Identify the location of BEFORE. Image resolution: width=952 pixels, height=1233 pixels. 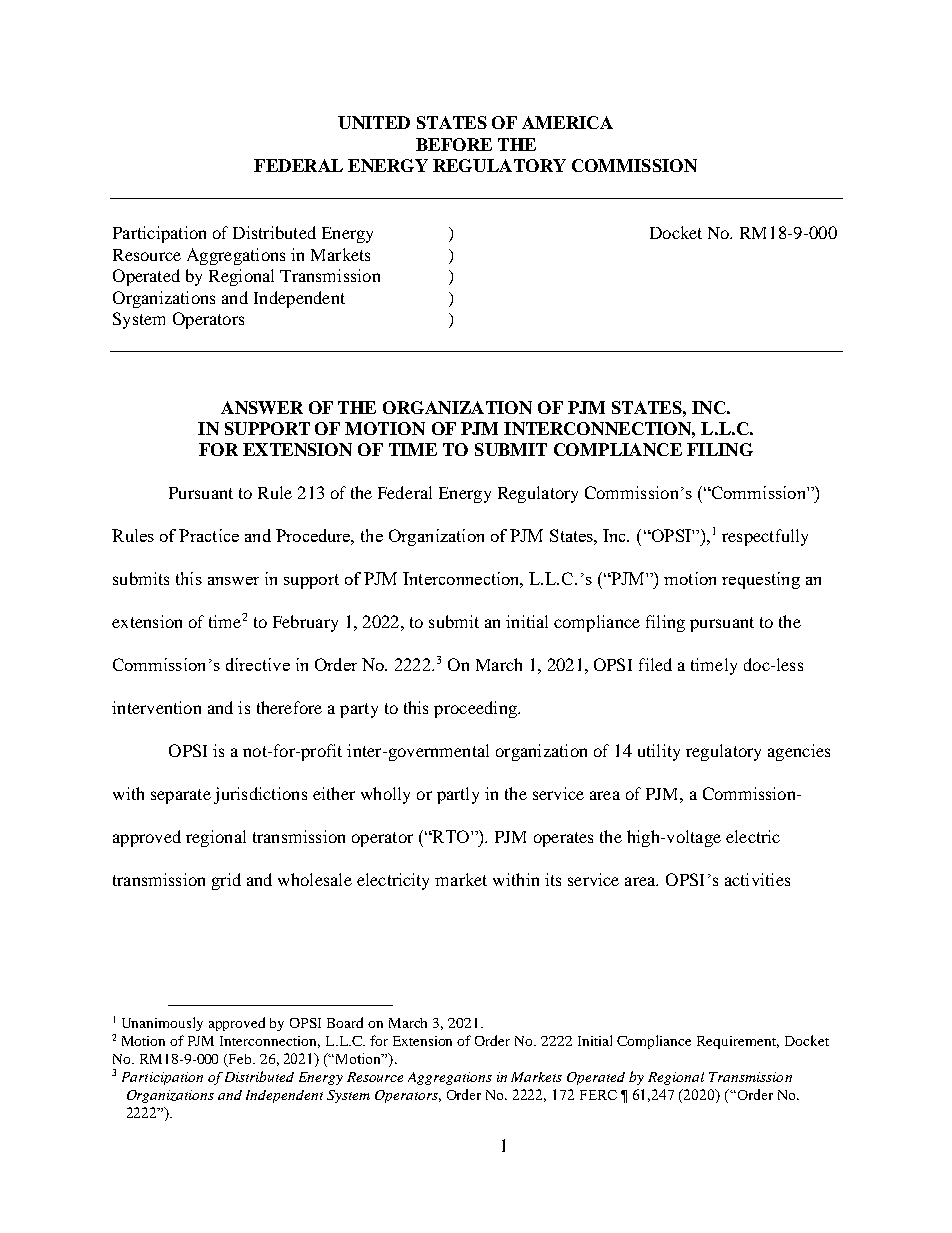
(454, 144).
